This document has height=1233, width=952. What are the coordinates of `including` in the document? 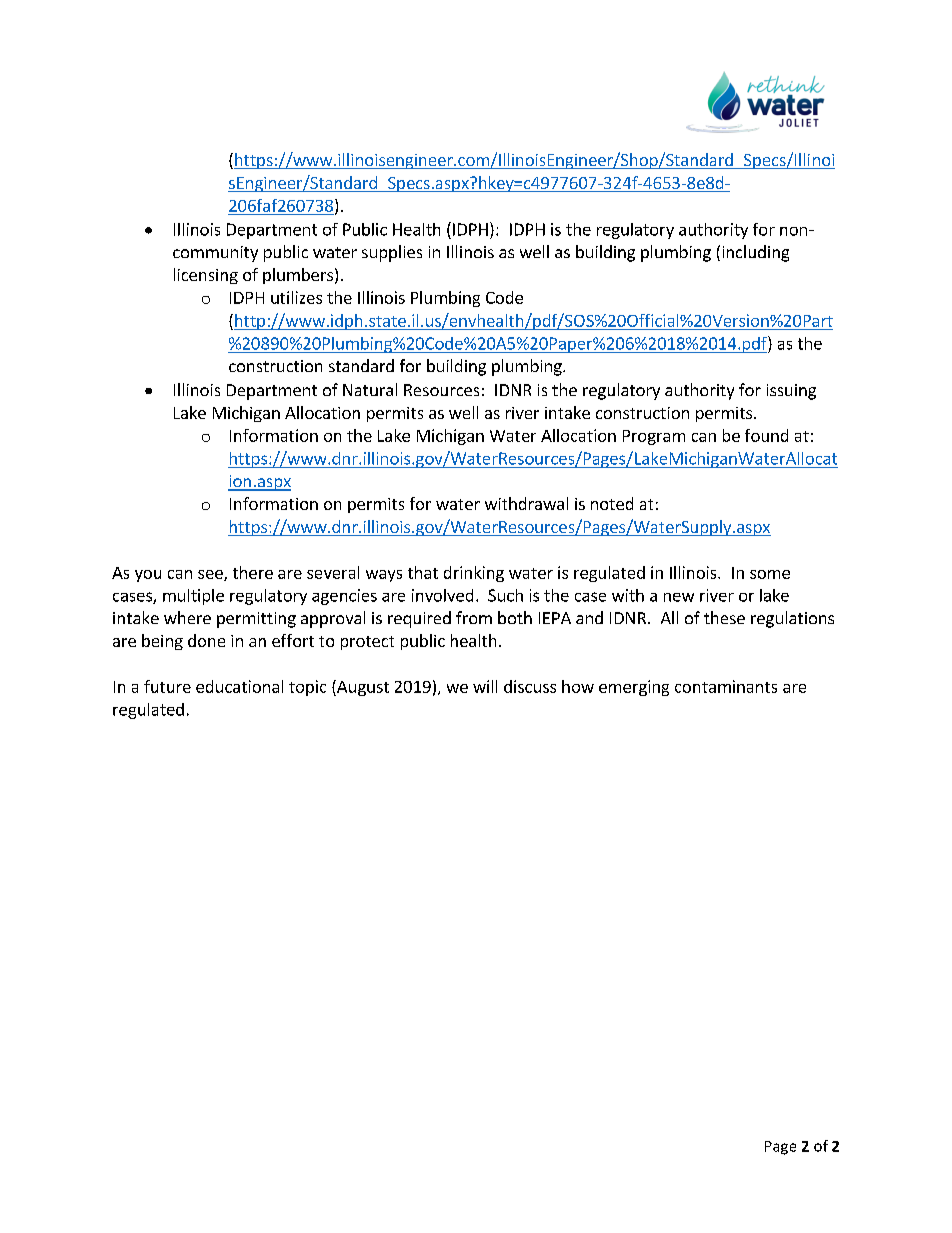 It's located at (756, 253).
